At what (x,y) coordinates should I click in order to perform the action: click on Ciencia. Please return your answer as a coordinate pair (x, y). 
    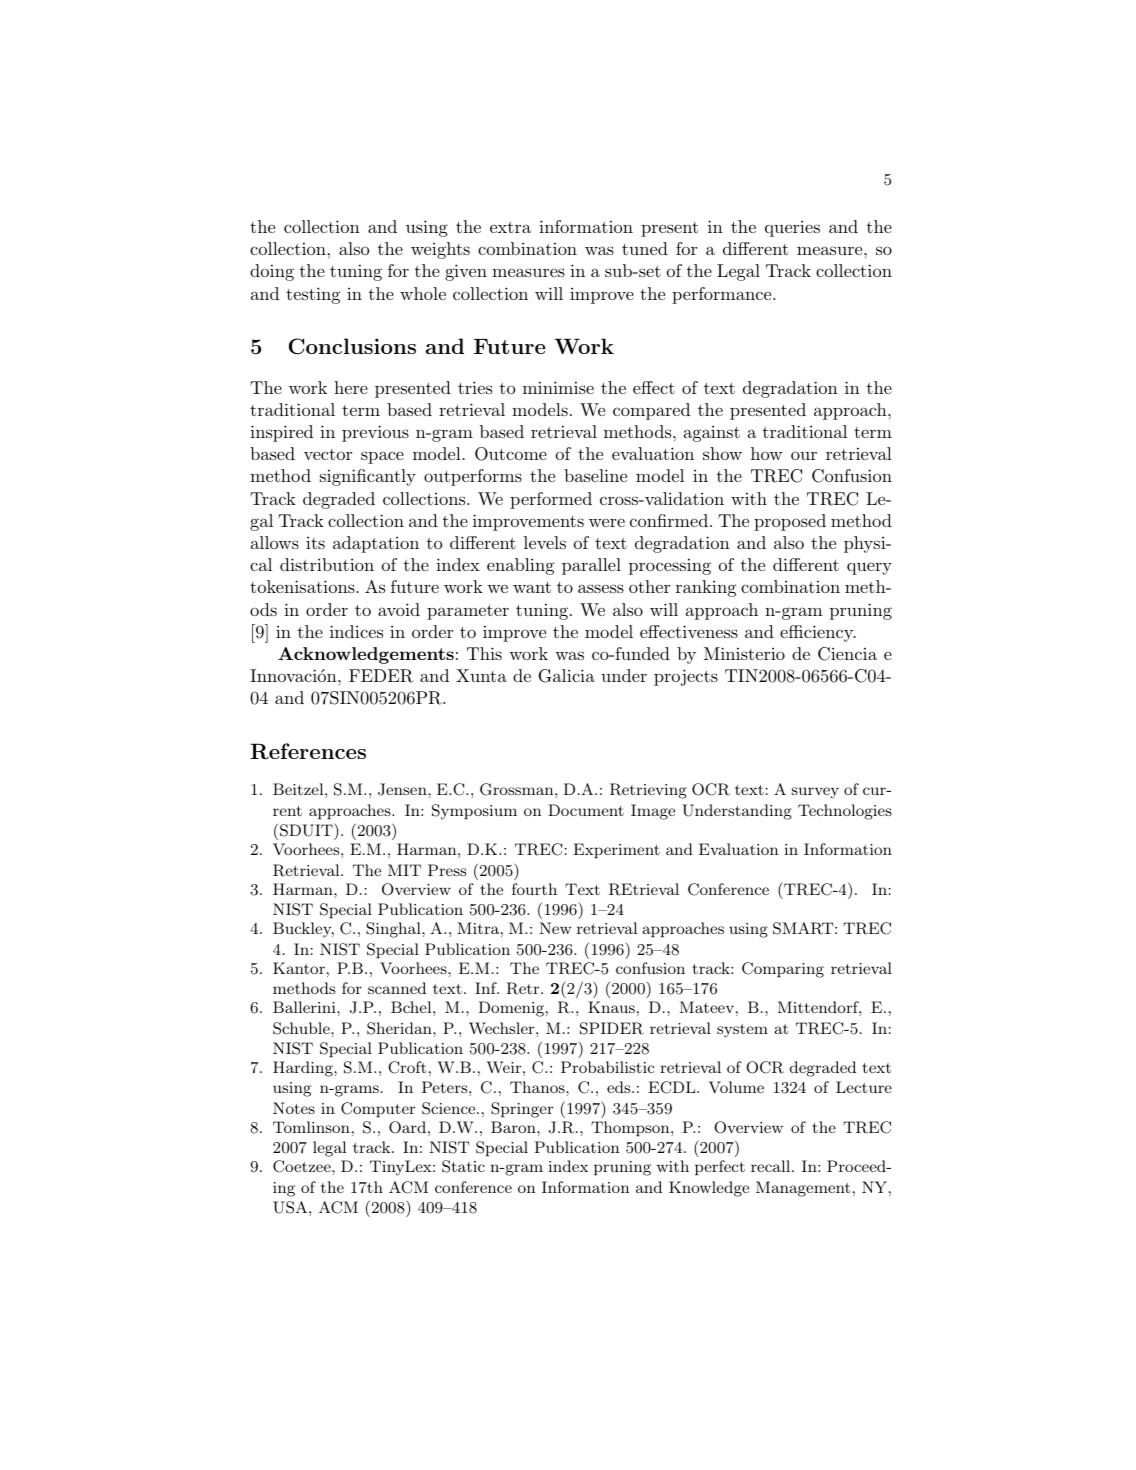
    Looking at the image, I should click on (847, 654).
